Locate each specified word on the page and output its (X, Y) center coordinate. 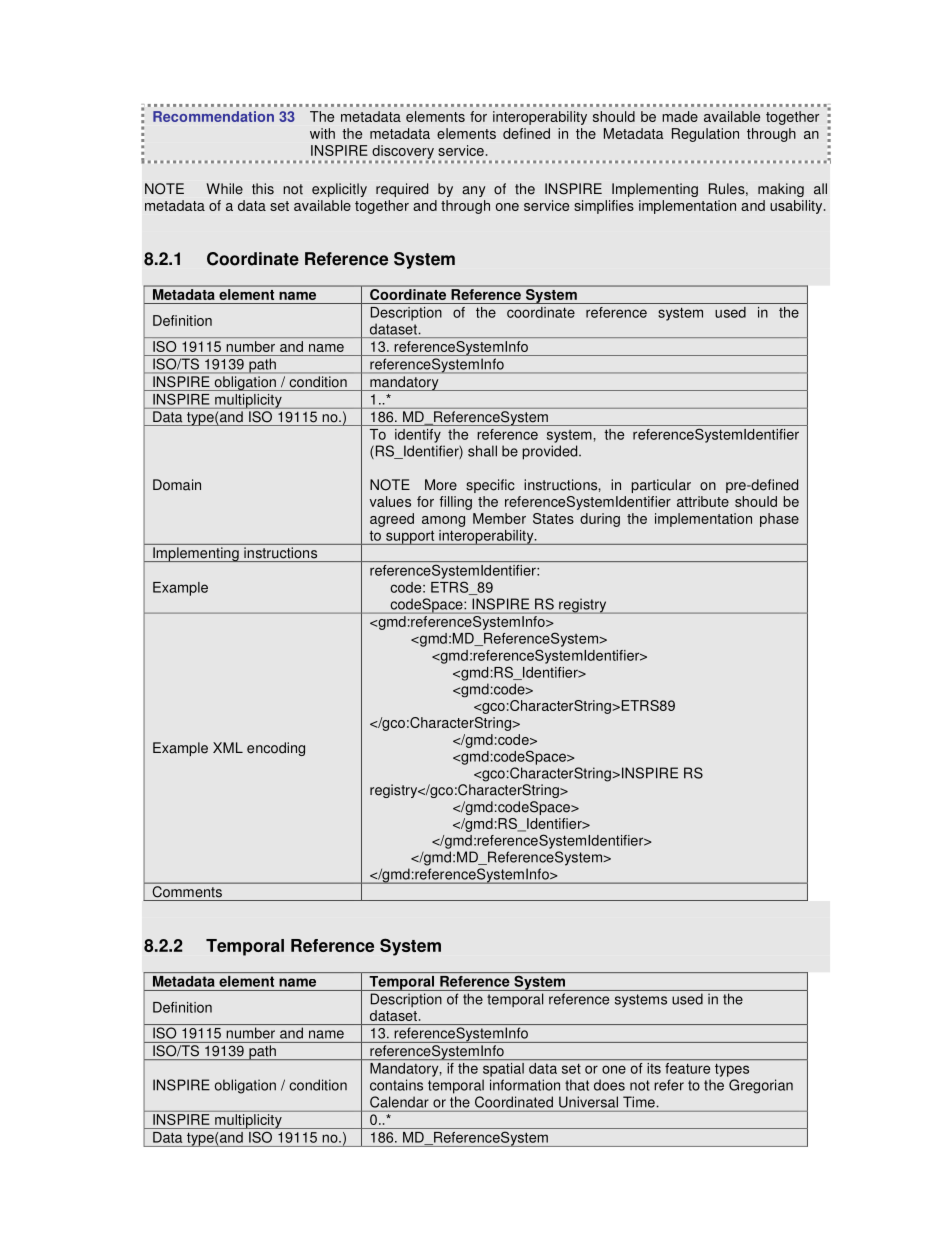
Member (499, 518)
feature (687, 1068)
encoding (276, 749)
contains (396, 1085)
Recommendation (213, 116)
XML (228, 747)
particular (661, 486)
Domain (177, 485)
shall (482, 451)
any (474, 191)
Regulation (705, 135)
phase (779, 520)
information (525, 1085)
